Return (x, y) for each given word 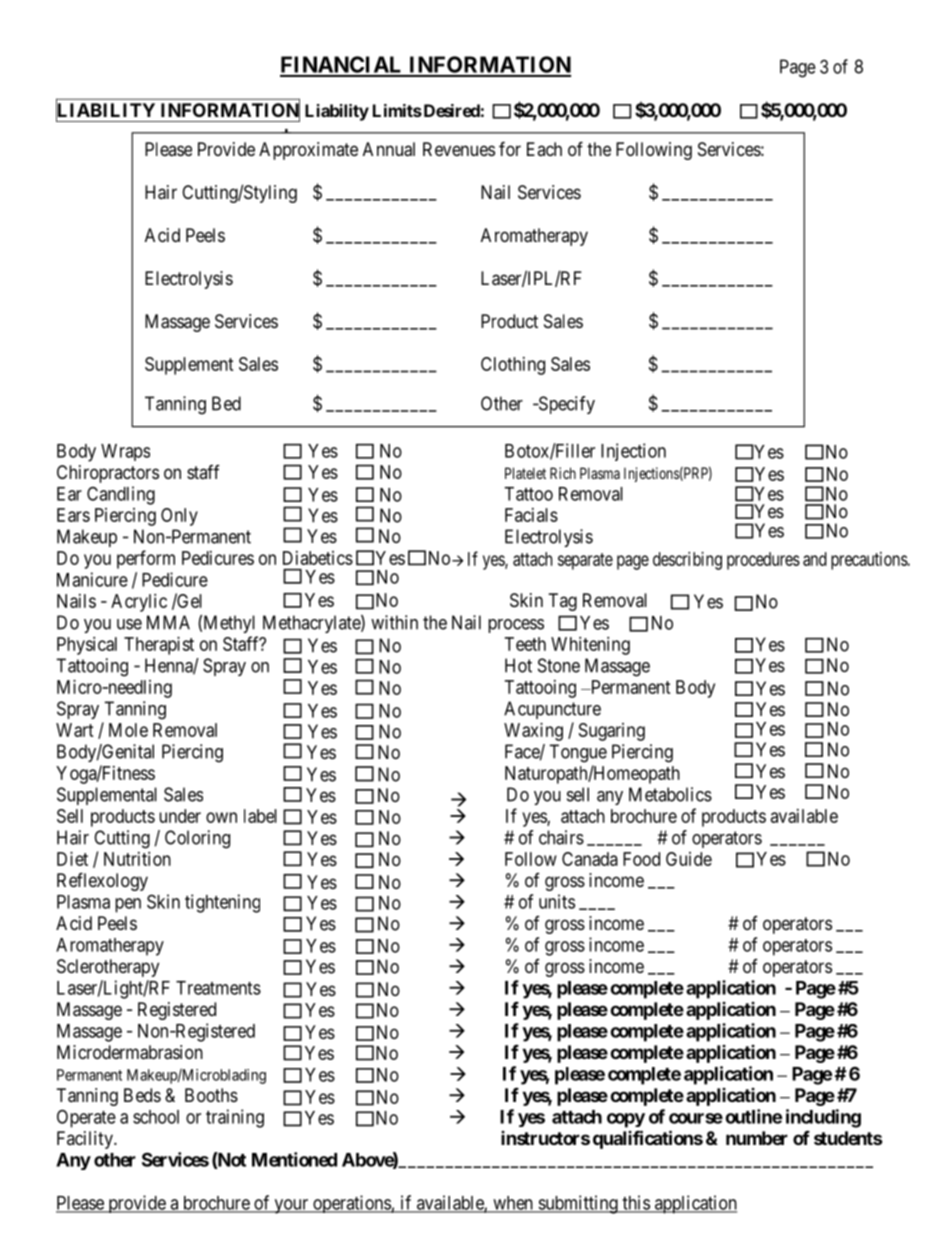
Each (544, 149)
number (757, 1138)
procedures (763, 561)
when (513, 1204)
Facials (531, 515)
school (156, 1117)
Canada (590, 859)
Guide (689, 859)
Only (179, 517)
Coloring (197, 839)
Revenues (459, 149)
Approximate (308, 151)
